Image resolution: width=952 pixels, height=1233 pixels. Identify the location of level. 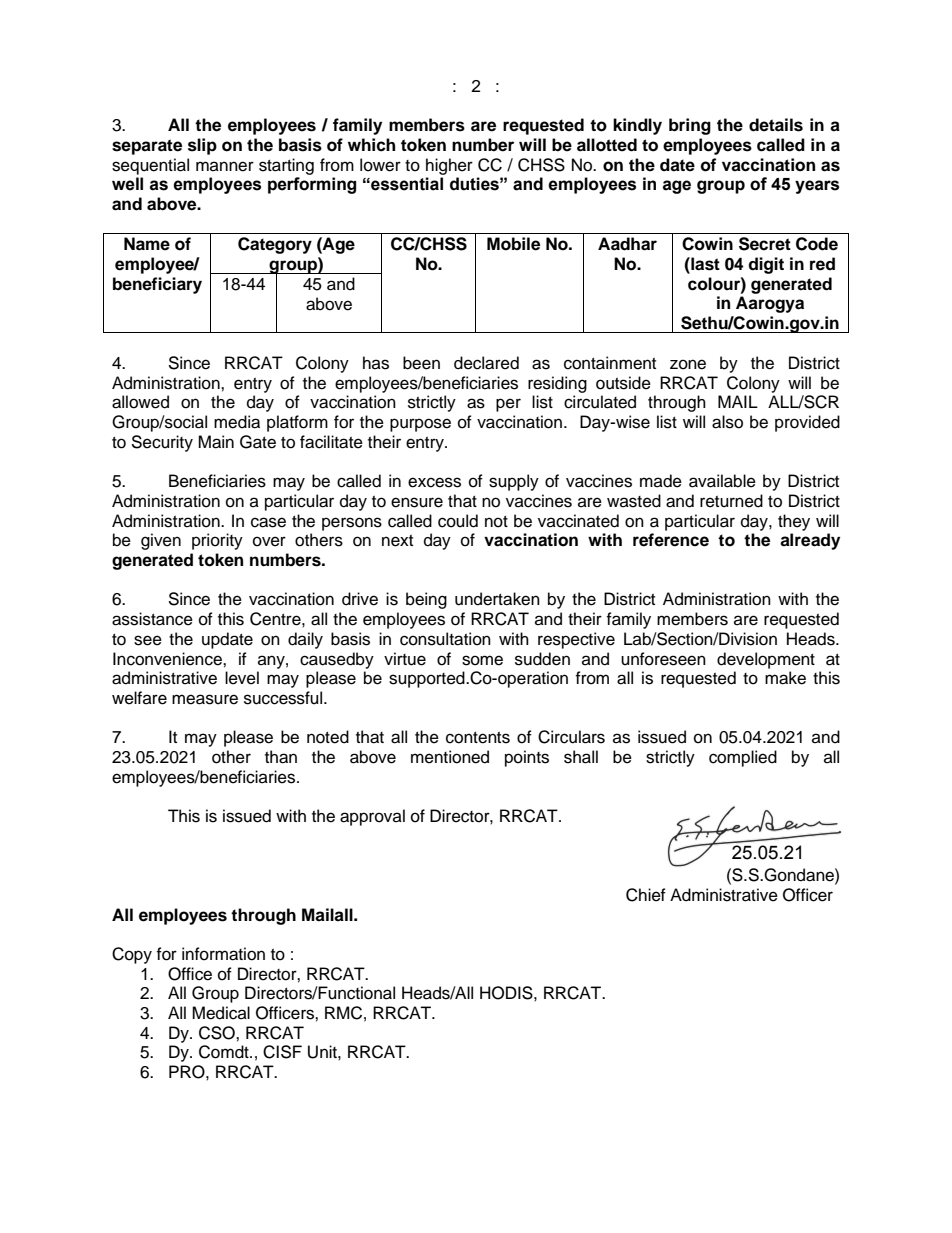
(242, 678).
